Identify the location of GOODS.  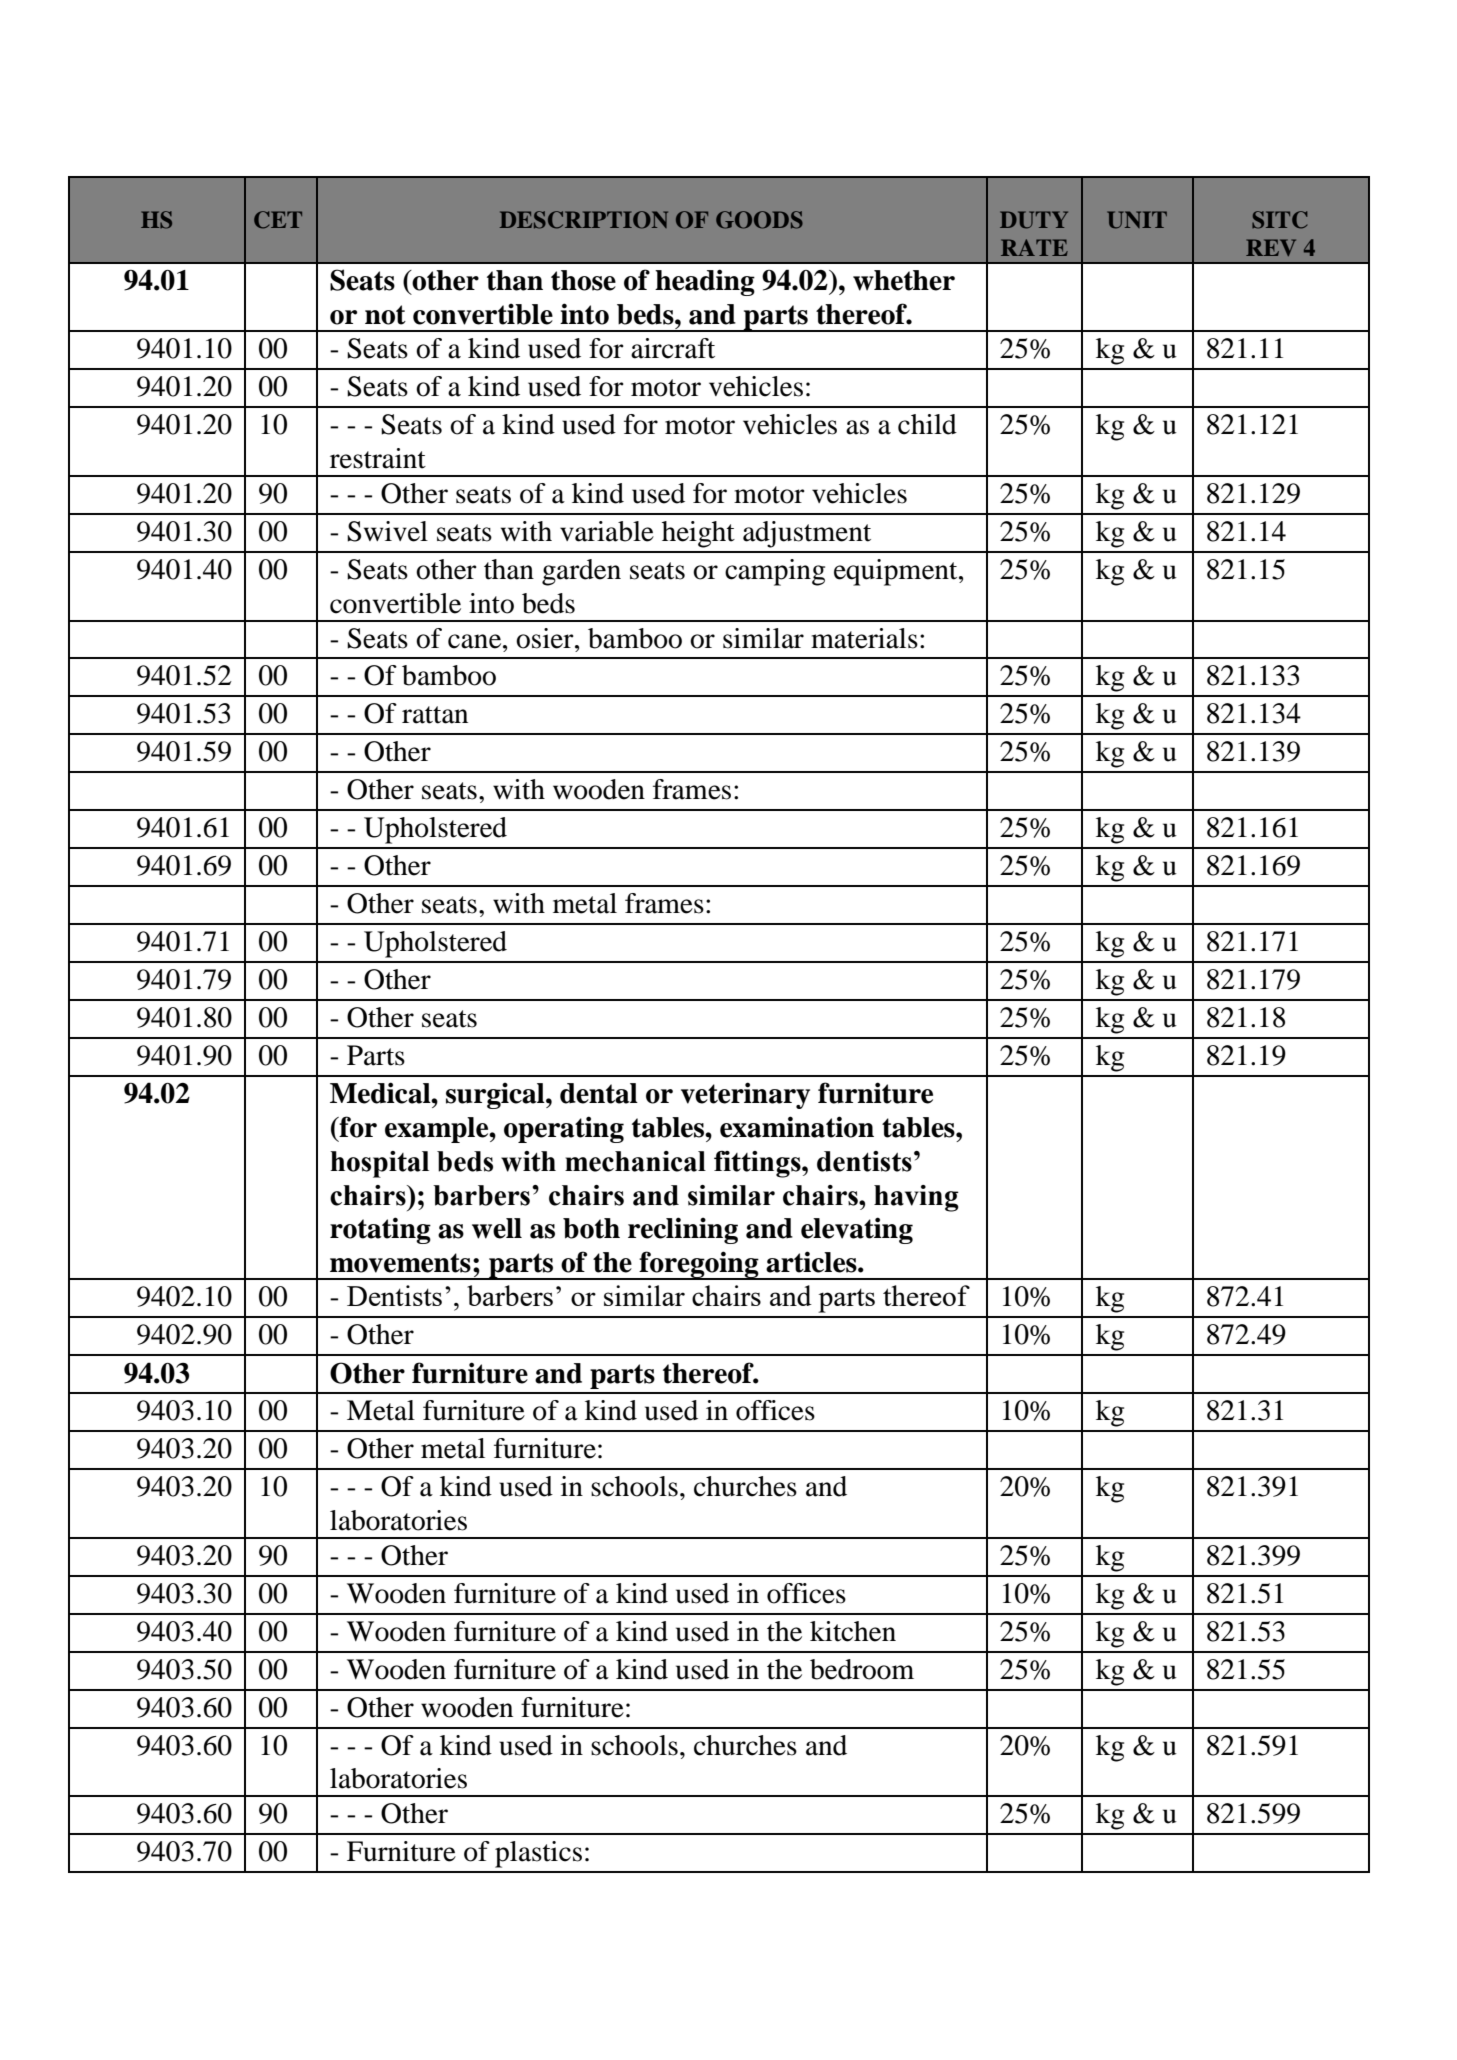
(759, 220).
